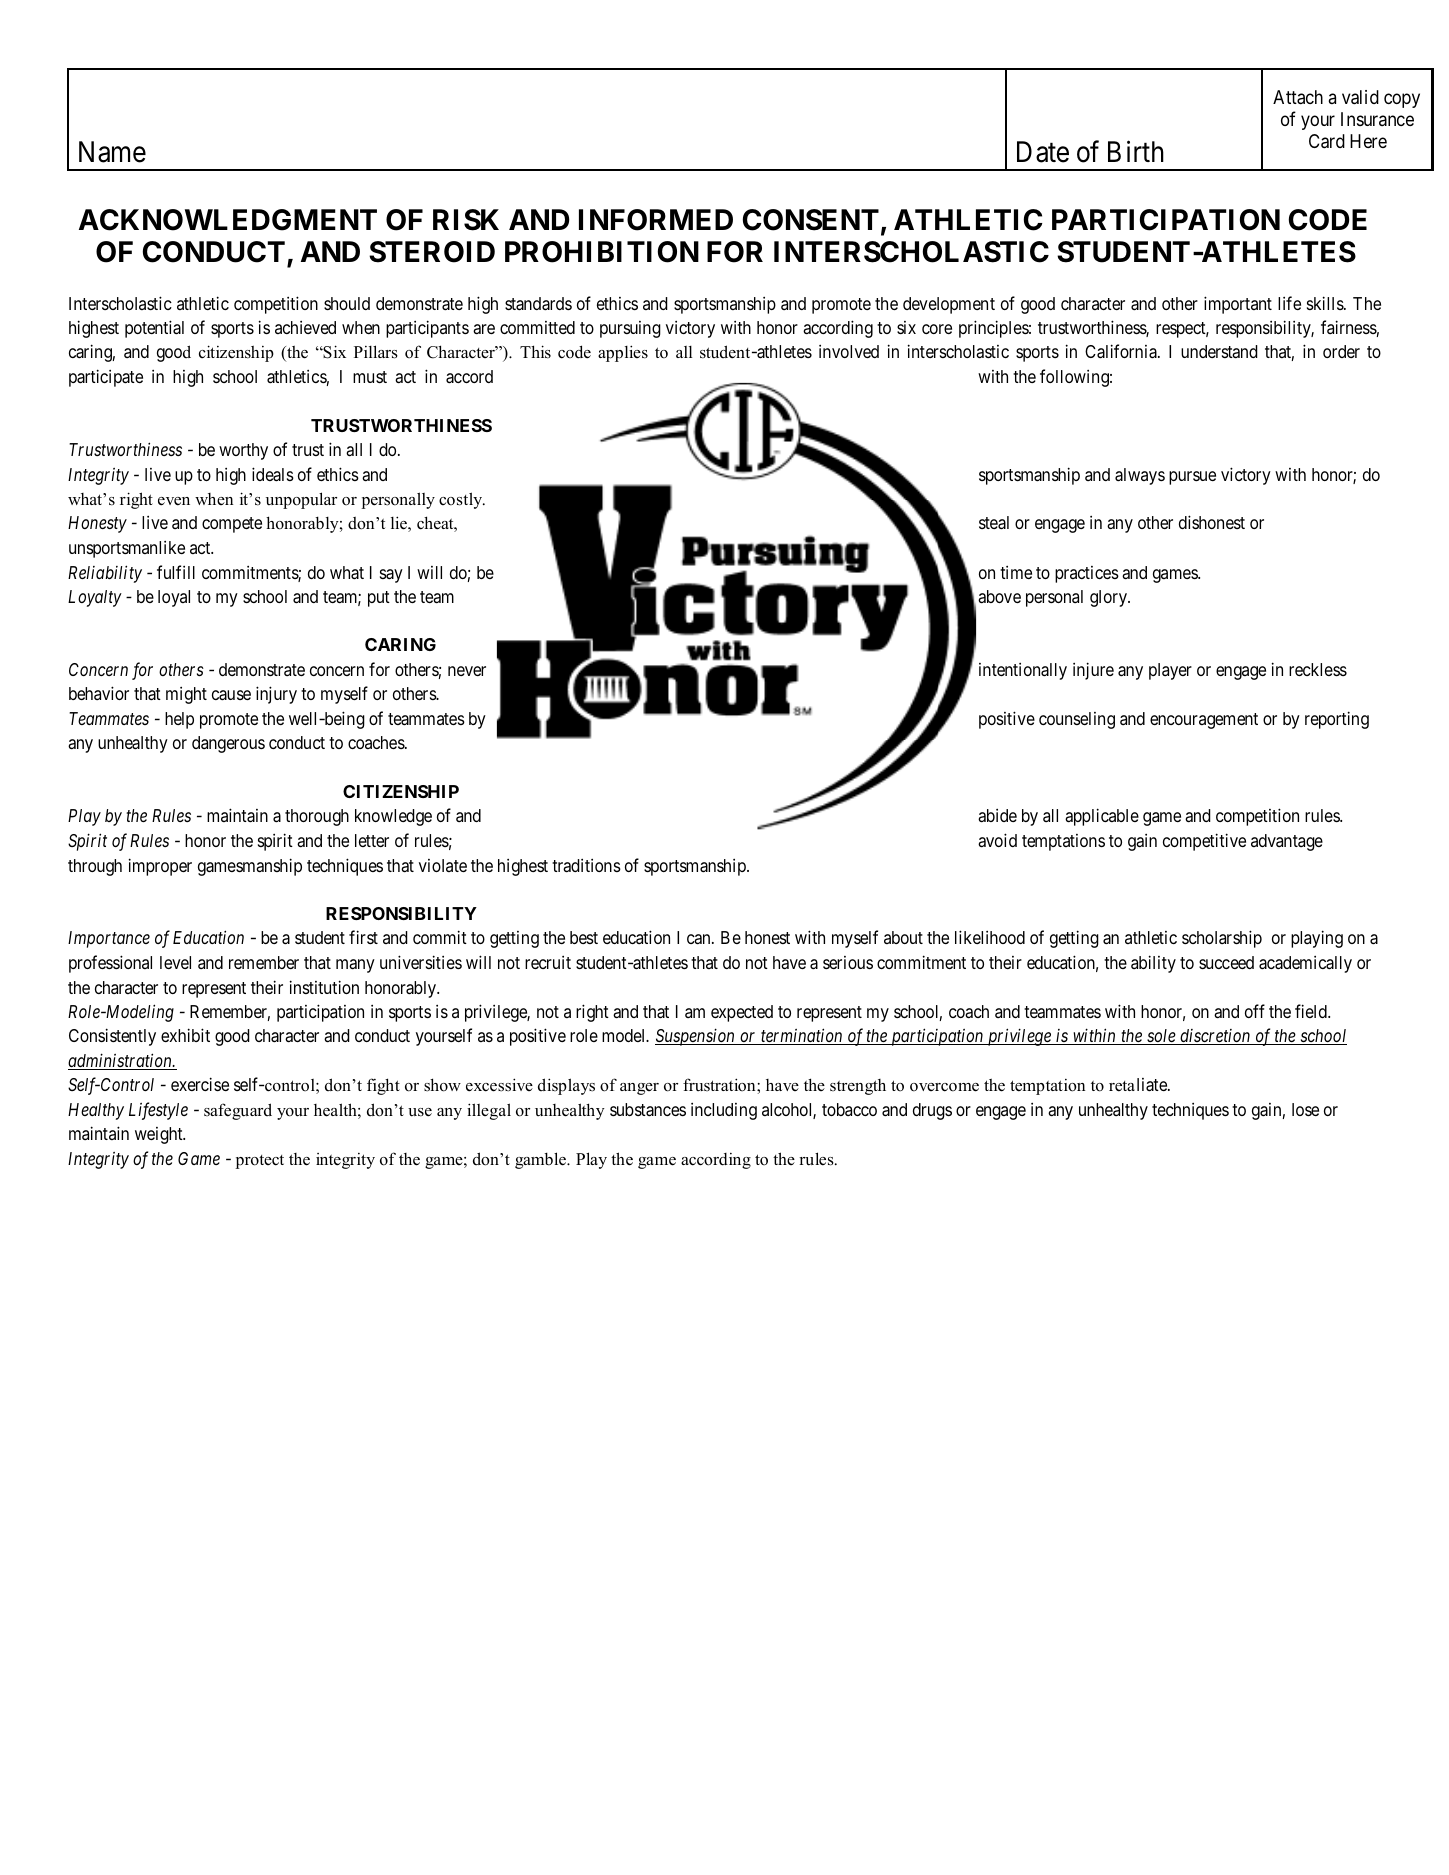 The height and width of the screenshot is (1875, 1449). I want to click on CONSENT, so click(811, 220).
